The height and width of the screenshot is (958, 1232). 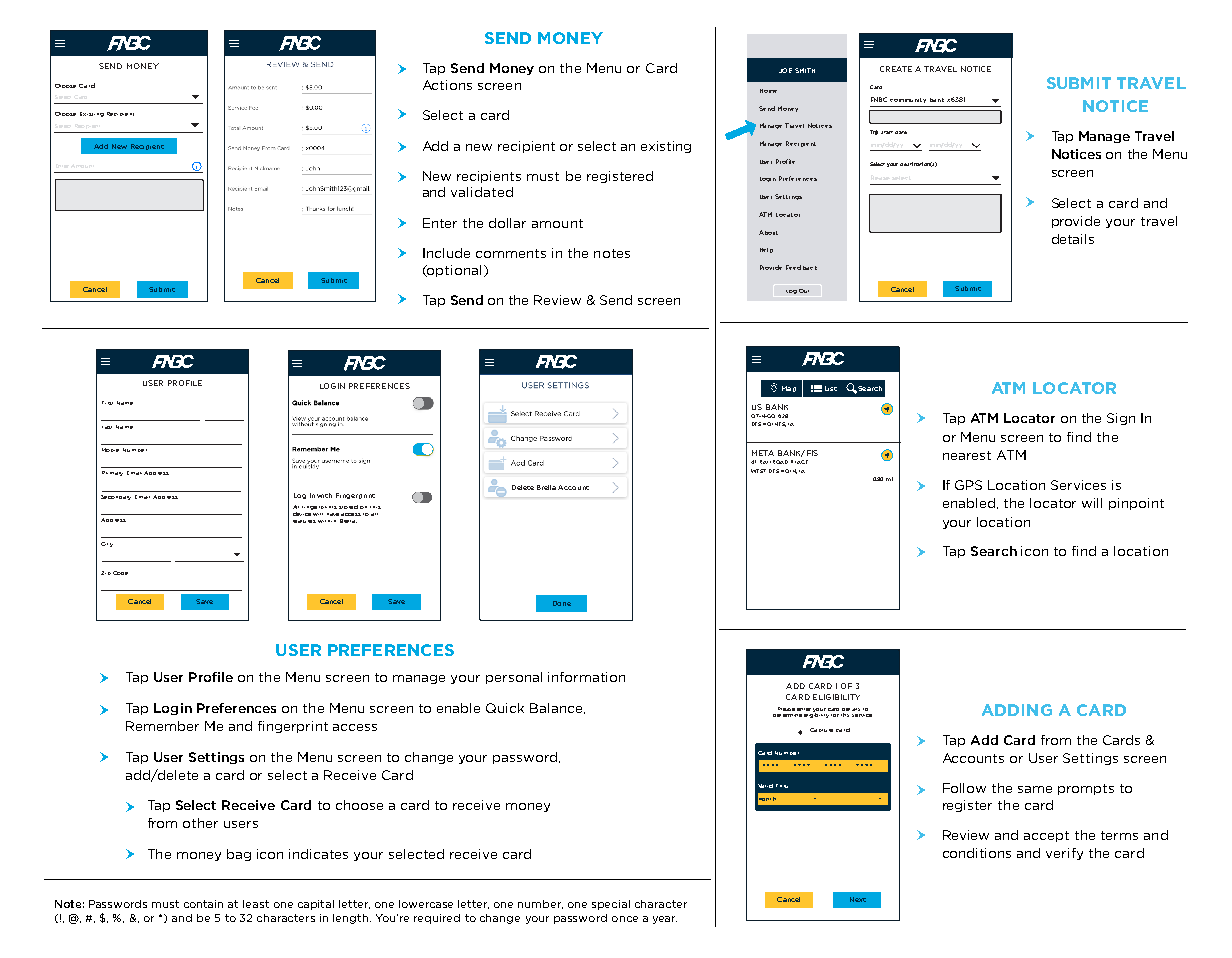 What do you see at coordinates (203, 904) in the screenshot?
I see `contain` at bounding box center [203, 904].
